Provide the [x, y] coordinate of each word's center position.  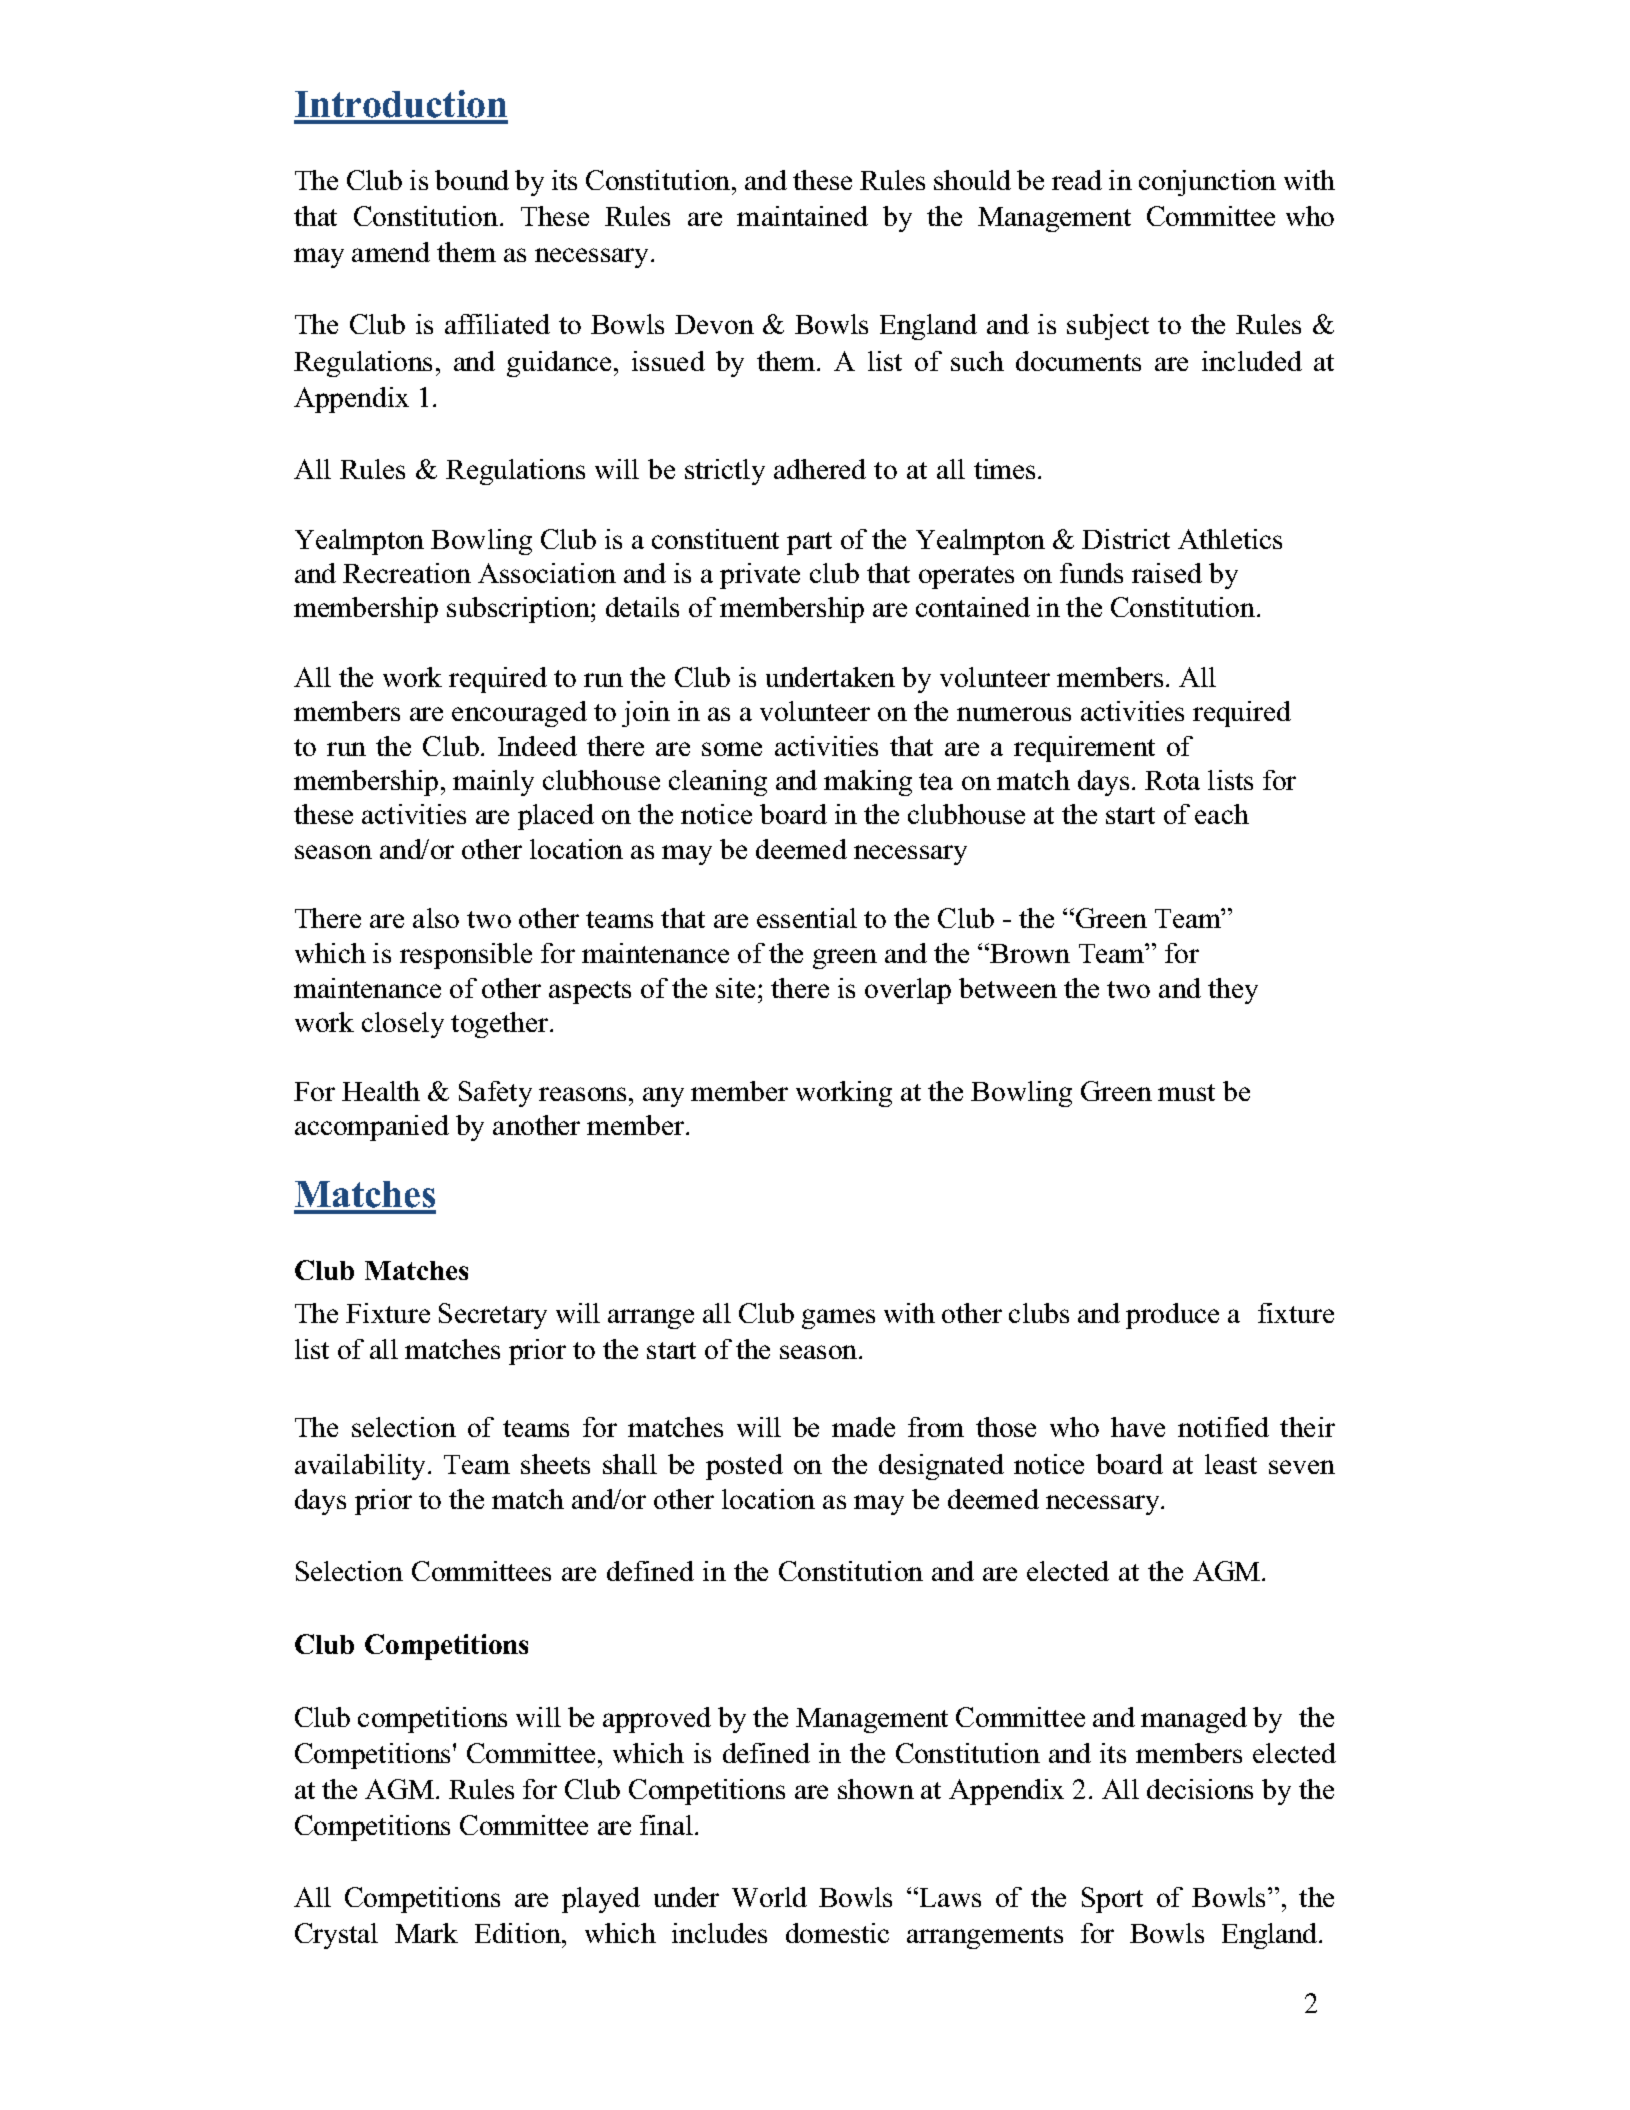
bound [472, 180]
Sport [1112, 1900]
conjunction [1207, 183]
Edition [519, 1933]
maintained [802, 216]
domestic [837, 1933]
